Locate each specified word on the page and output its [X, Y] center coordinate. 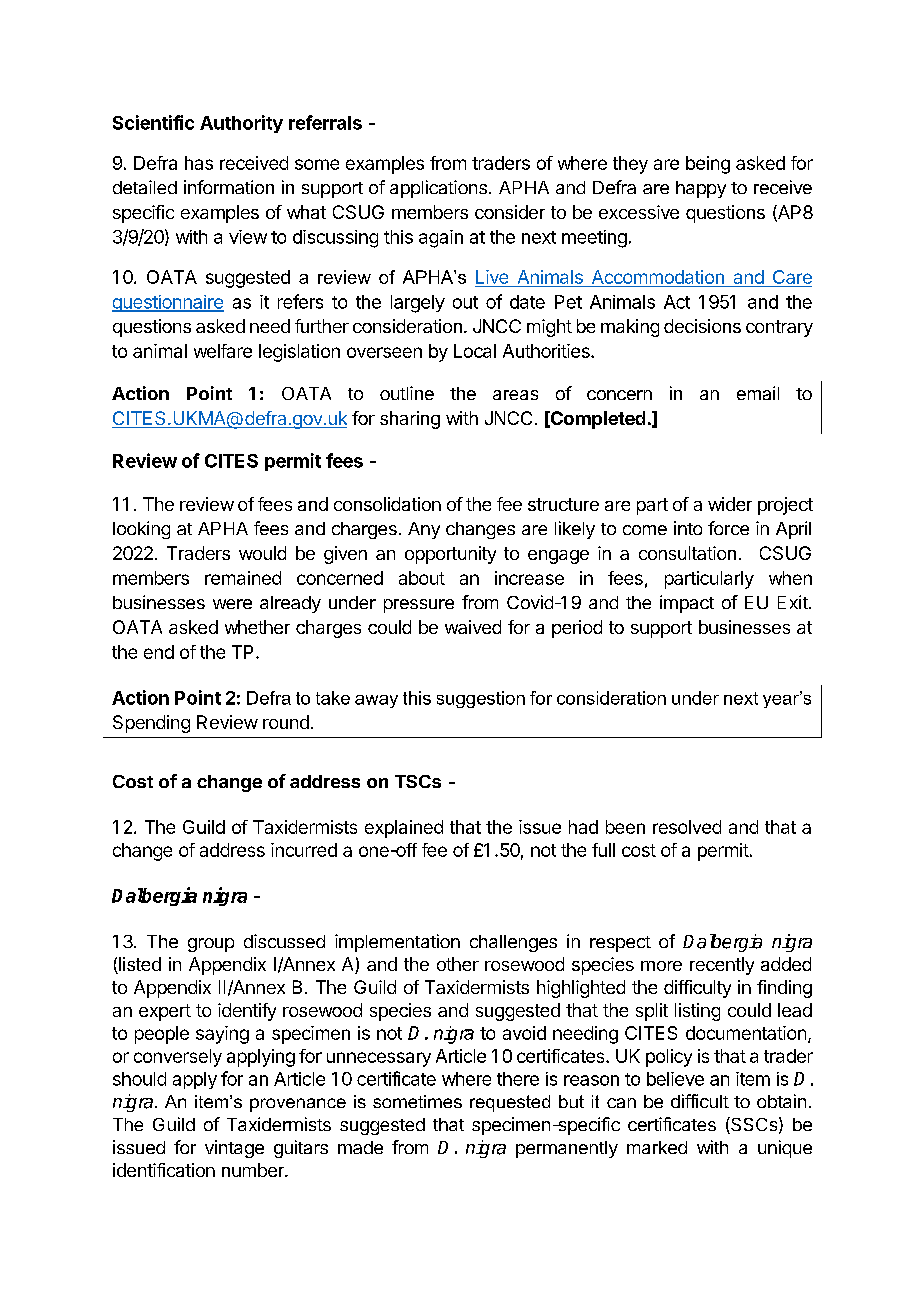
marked [657, 1147]
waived [473, 627]
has [199, 163]
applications [438, 189]
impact [687, 604]
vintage [234, 1149]
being [708, 165]
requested [510, 1103]
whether [257, 627]
